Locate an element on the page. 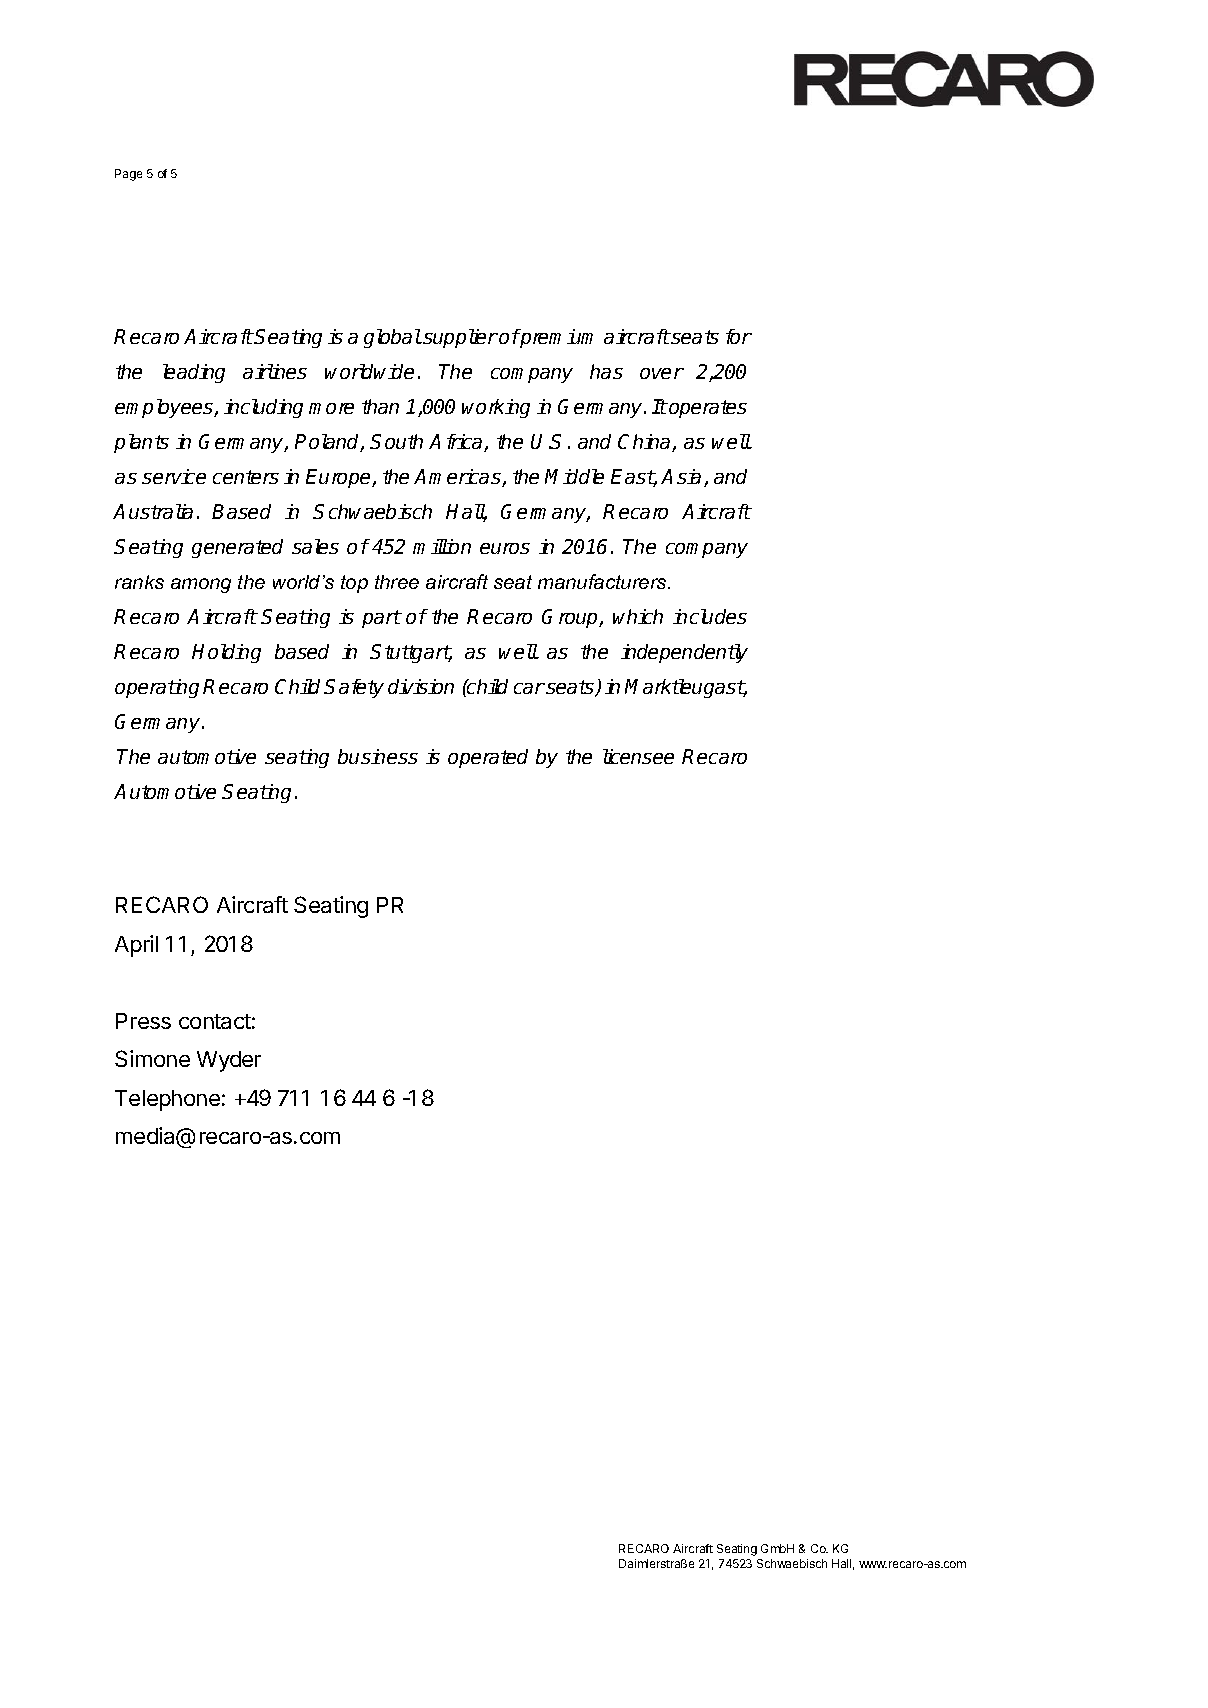 The height and width of the document is (1708, 1208). leading is located at coordinates (194, 373).
